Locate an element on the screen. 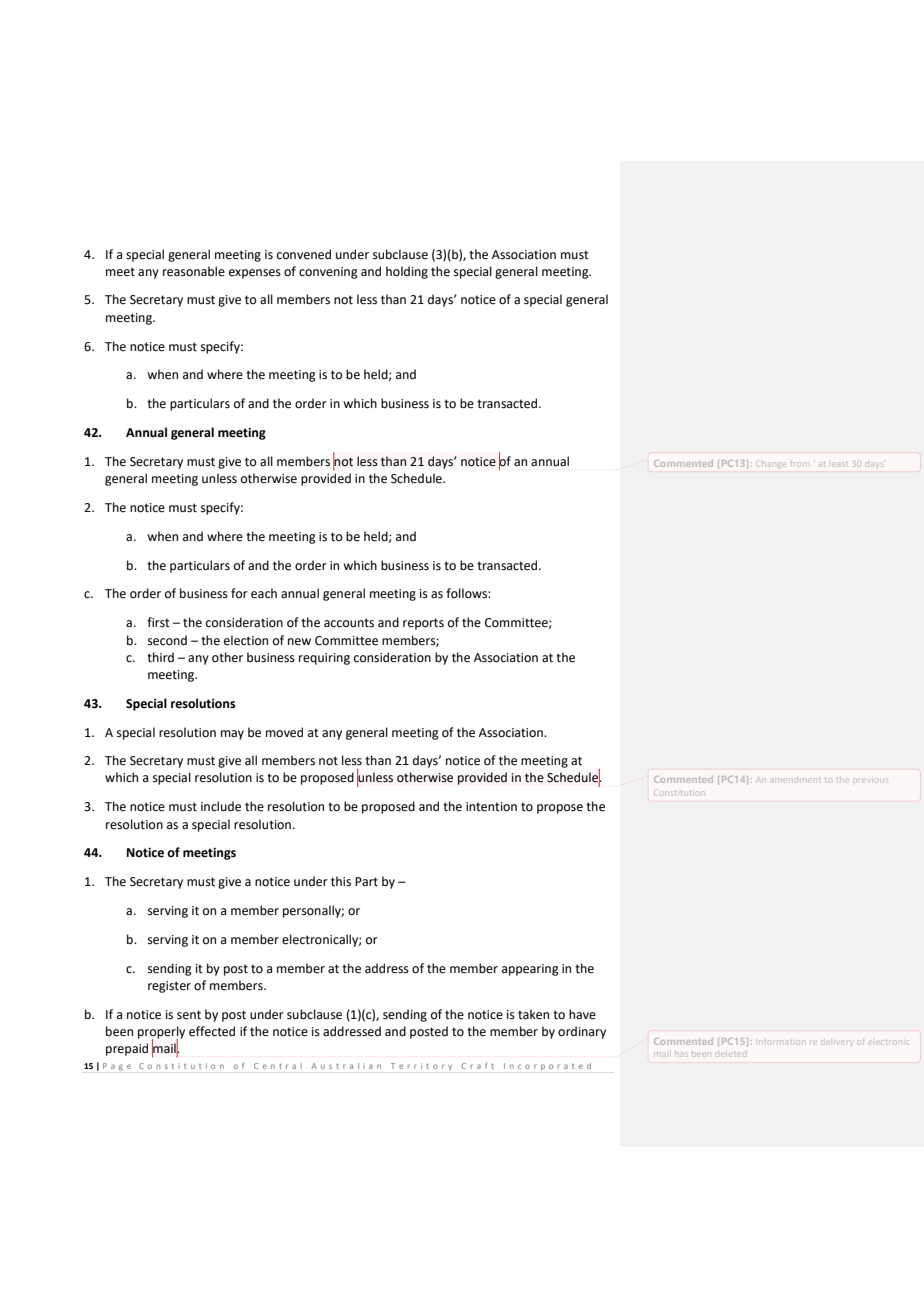 Image resolution: width=924 pixels, height=1308 pixels. effected is located at coordinates (212, 1031).
